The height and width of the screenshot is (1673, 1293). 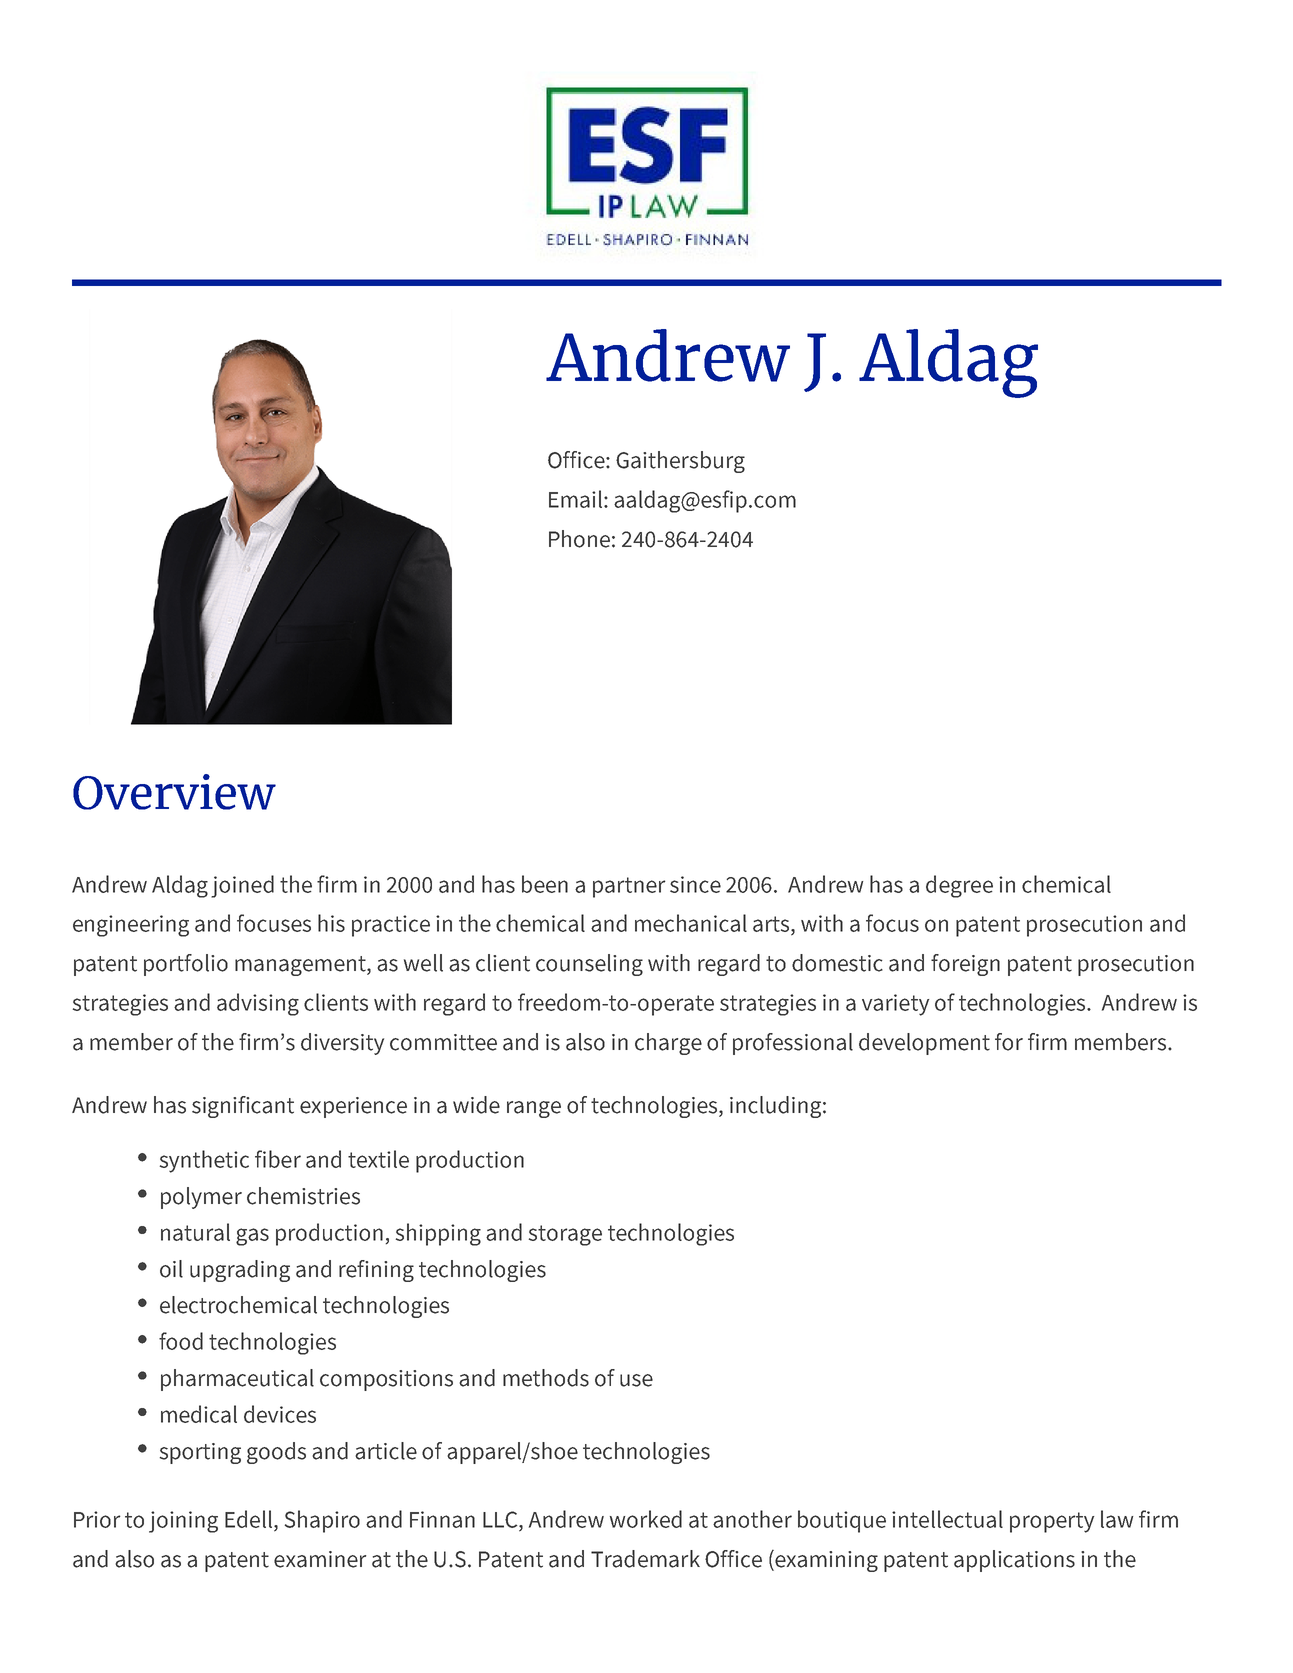 I want to click on Overview, so click(x=174, y=792).
